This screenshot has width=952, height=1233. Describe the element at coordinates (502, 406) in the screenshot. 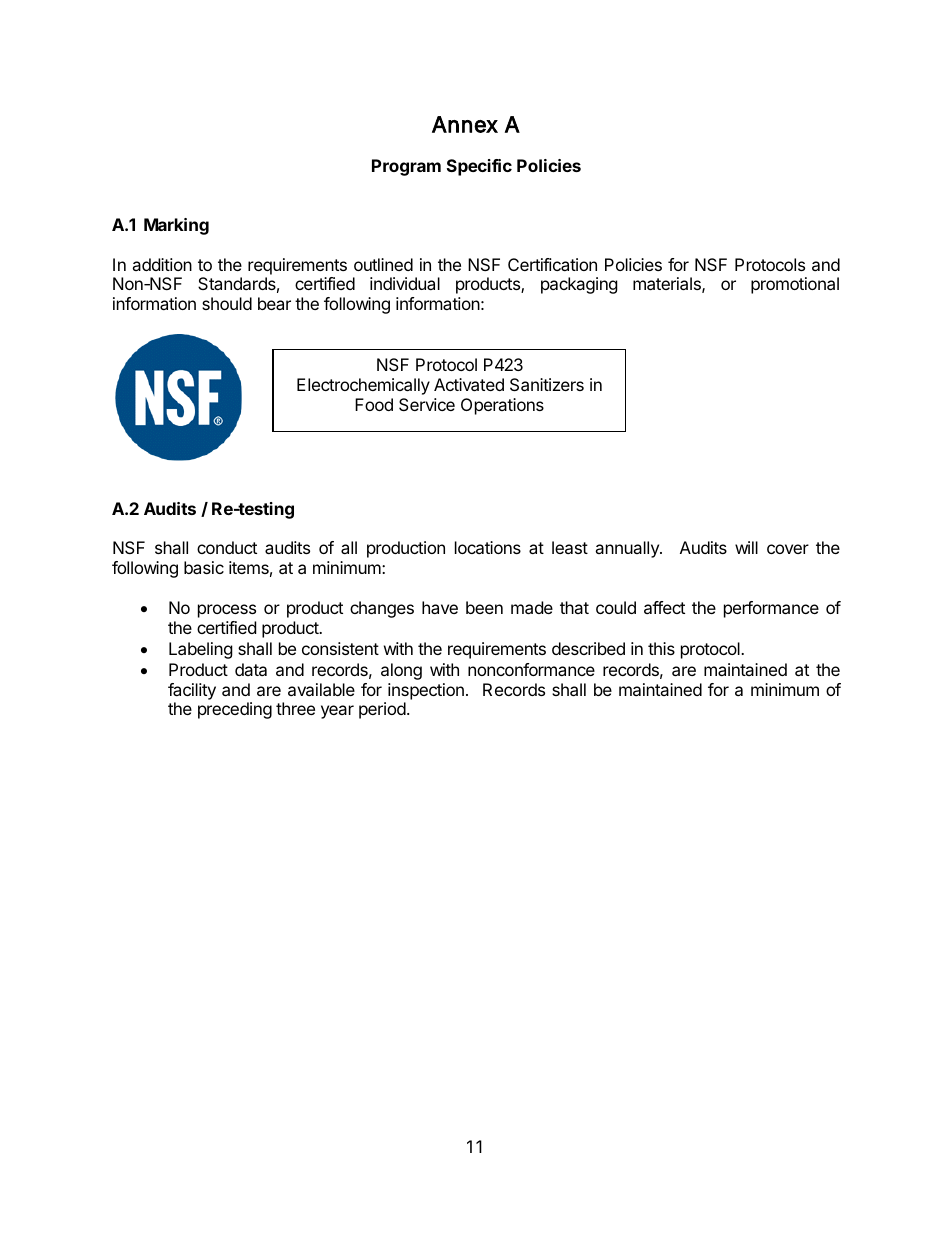

I see `Operations` at that location.
